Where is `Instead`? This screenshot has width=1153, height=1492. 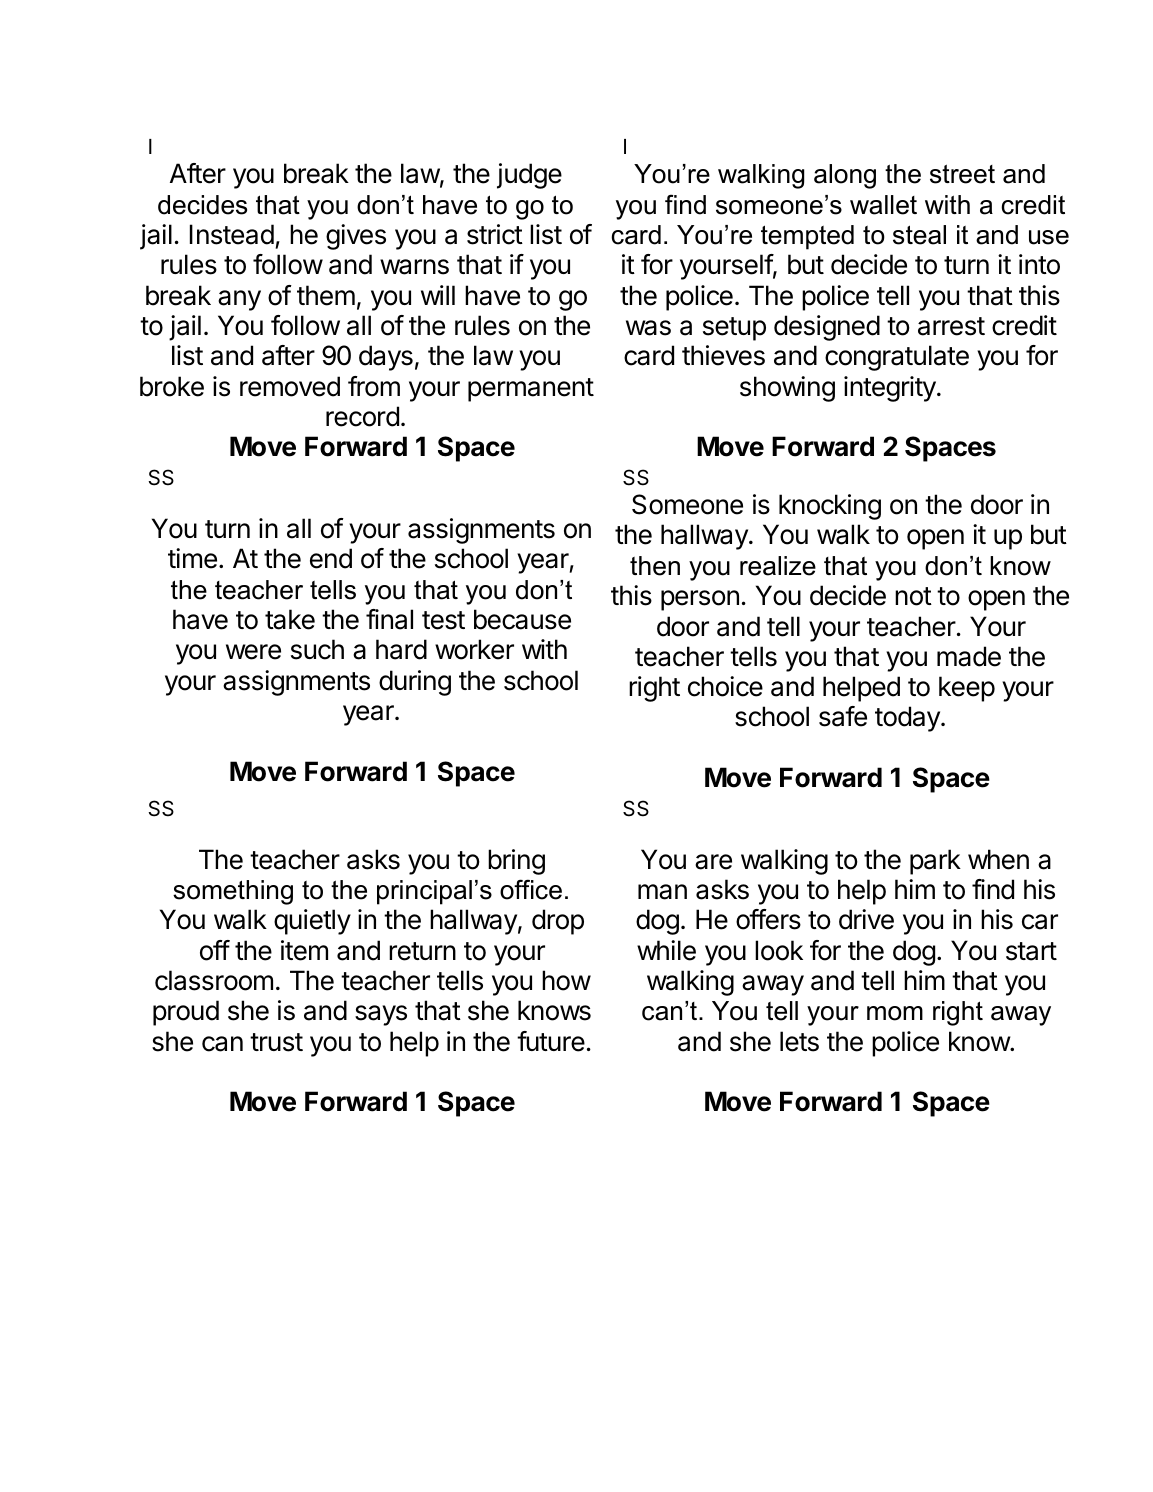 Instead is located at coordinates (232, 234).
